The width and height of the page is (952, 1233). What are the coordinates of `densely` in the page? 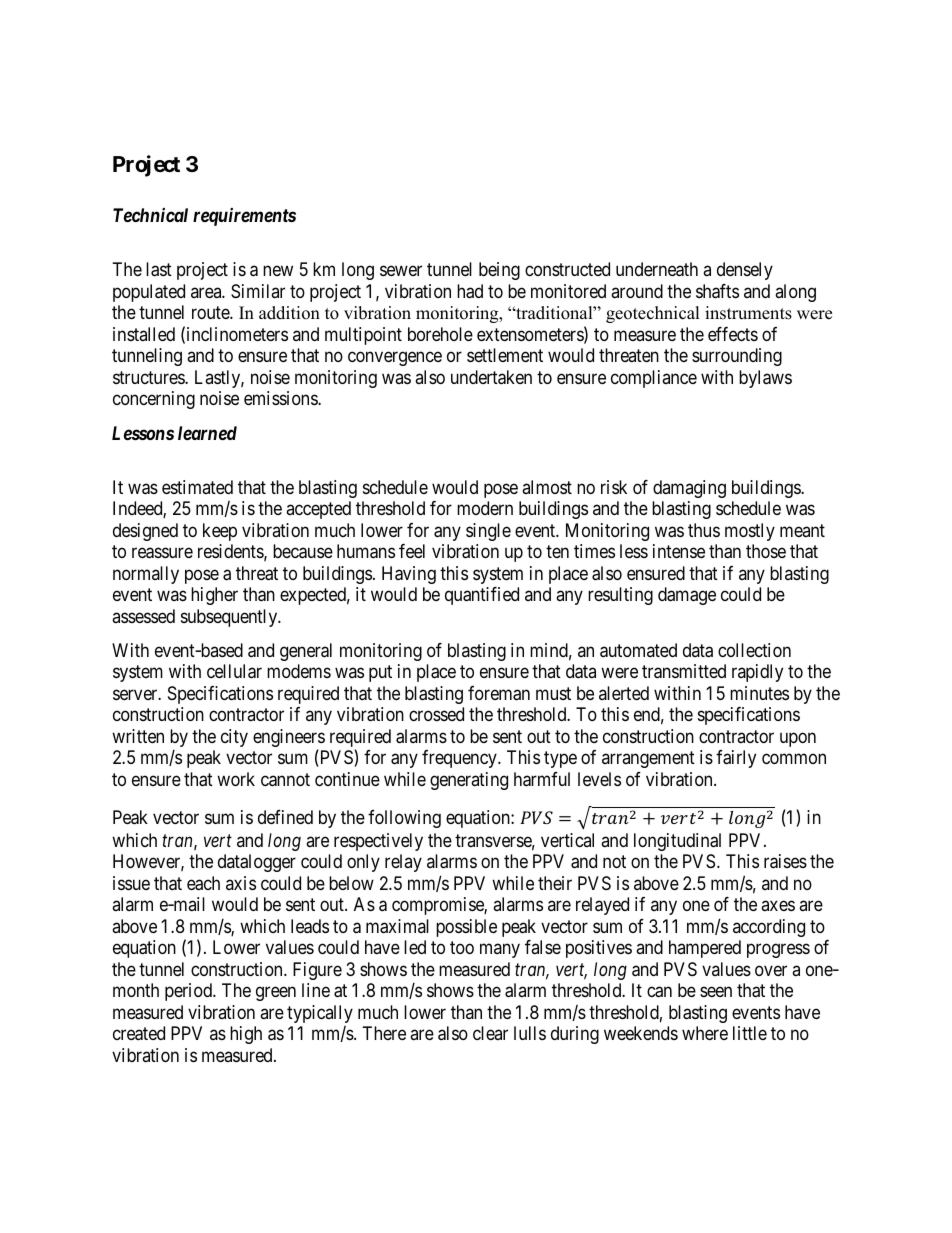 It's located at (745, 271).
